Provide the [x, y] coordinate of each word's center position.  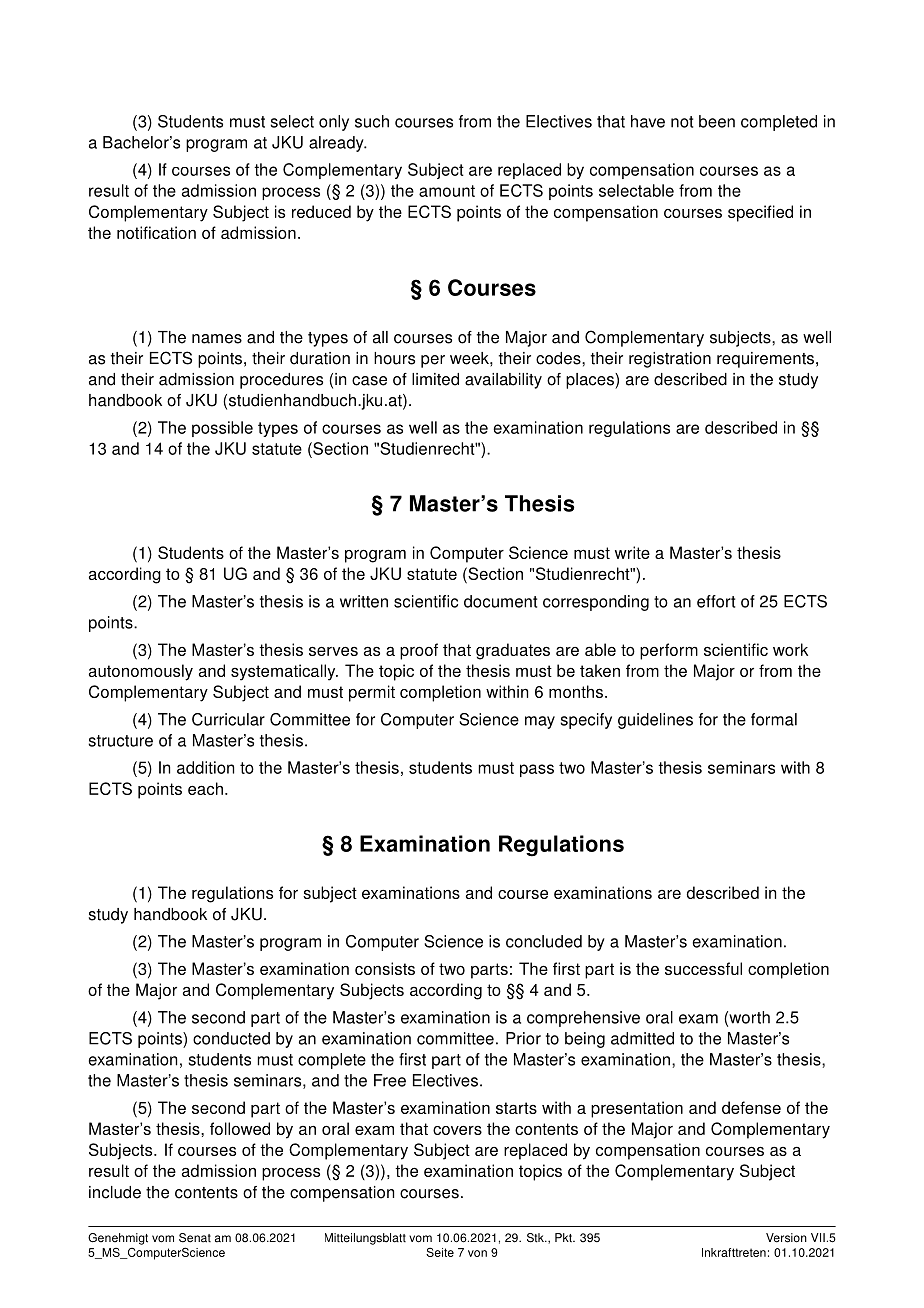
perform [669, 651]
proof [419, 651]
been [717, 121]
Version [786, 1238]
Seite [440, 1252]
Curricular [228, 719]
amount [447, 191]
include [115, 1192]
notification [156, 232]
